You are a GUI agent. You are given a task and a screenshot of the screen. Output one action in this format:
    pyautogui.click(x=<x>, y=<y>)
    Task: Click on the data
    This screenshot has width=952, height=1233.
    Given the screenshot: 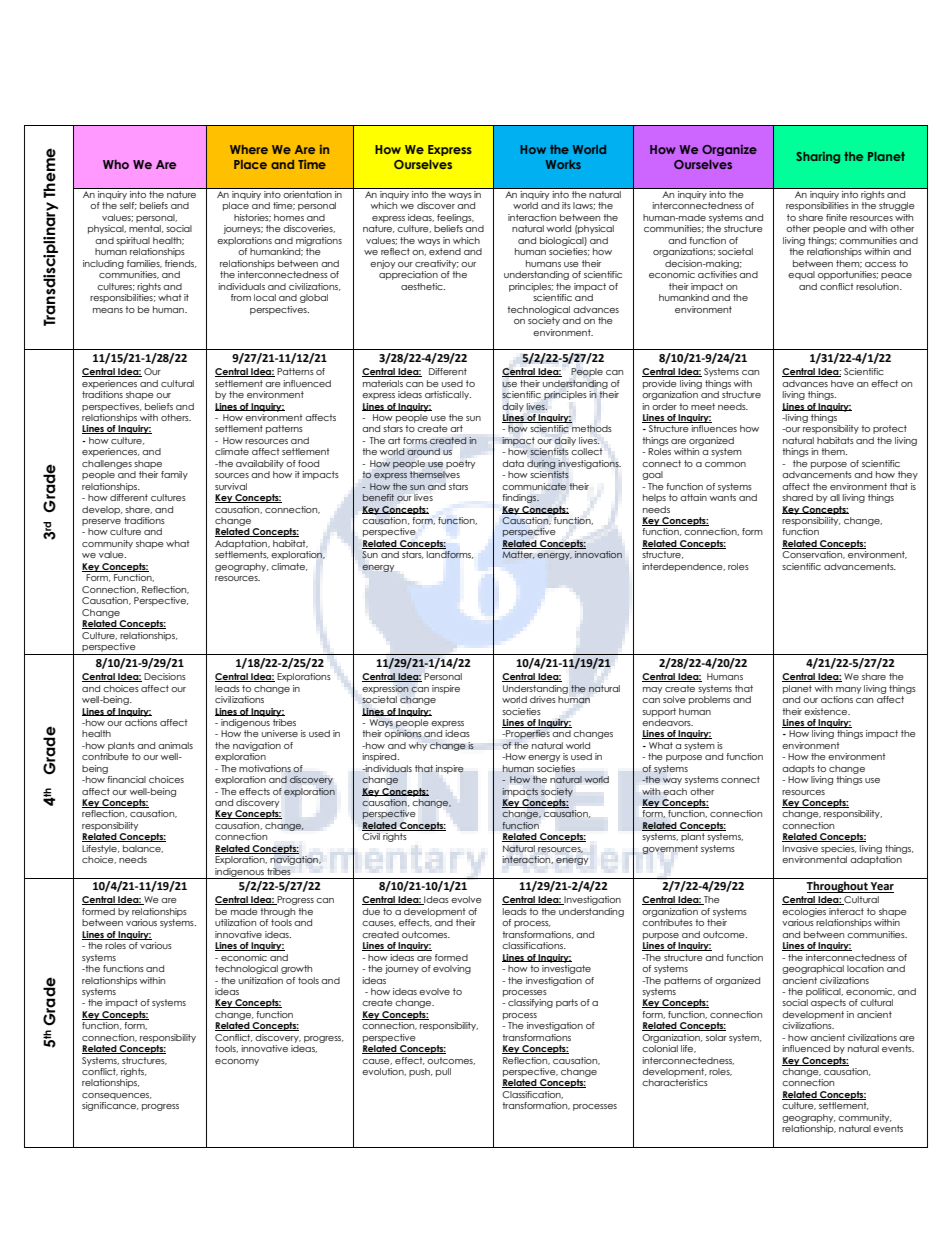 What is the action you would take?
    pyautogui.click(x=513, y=463)
